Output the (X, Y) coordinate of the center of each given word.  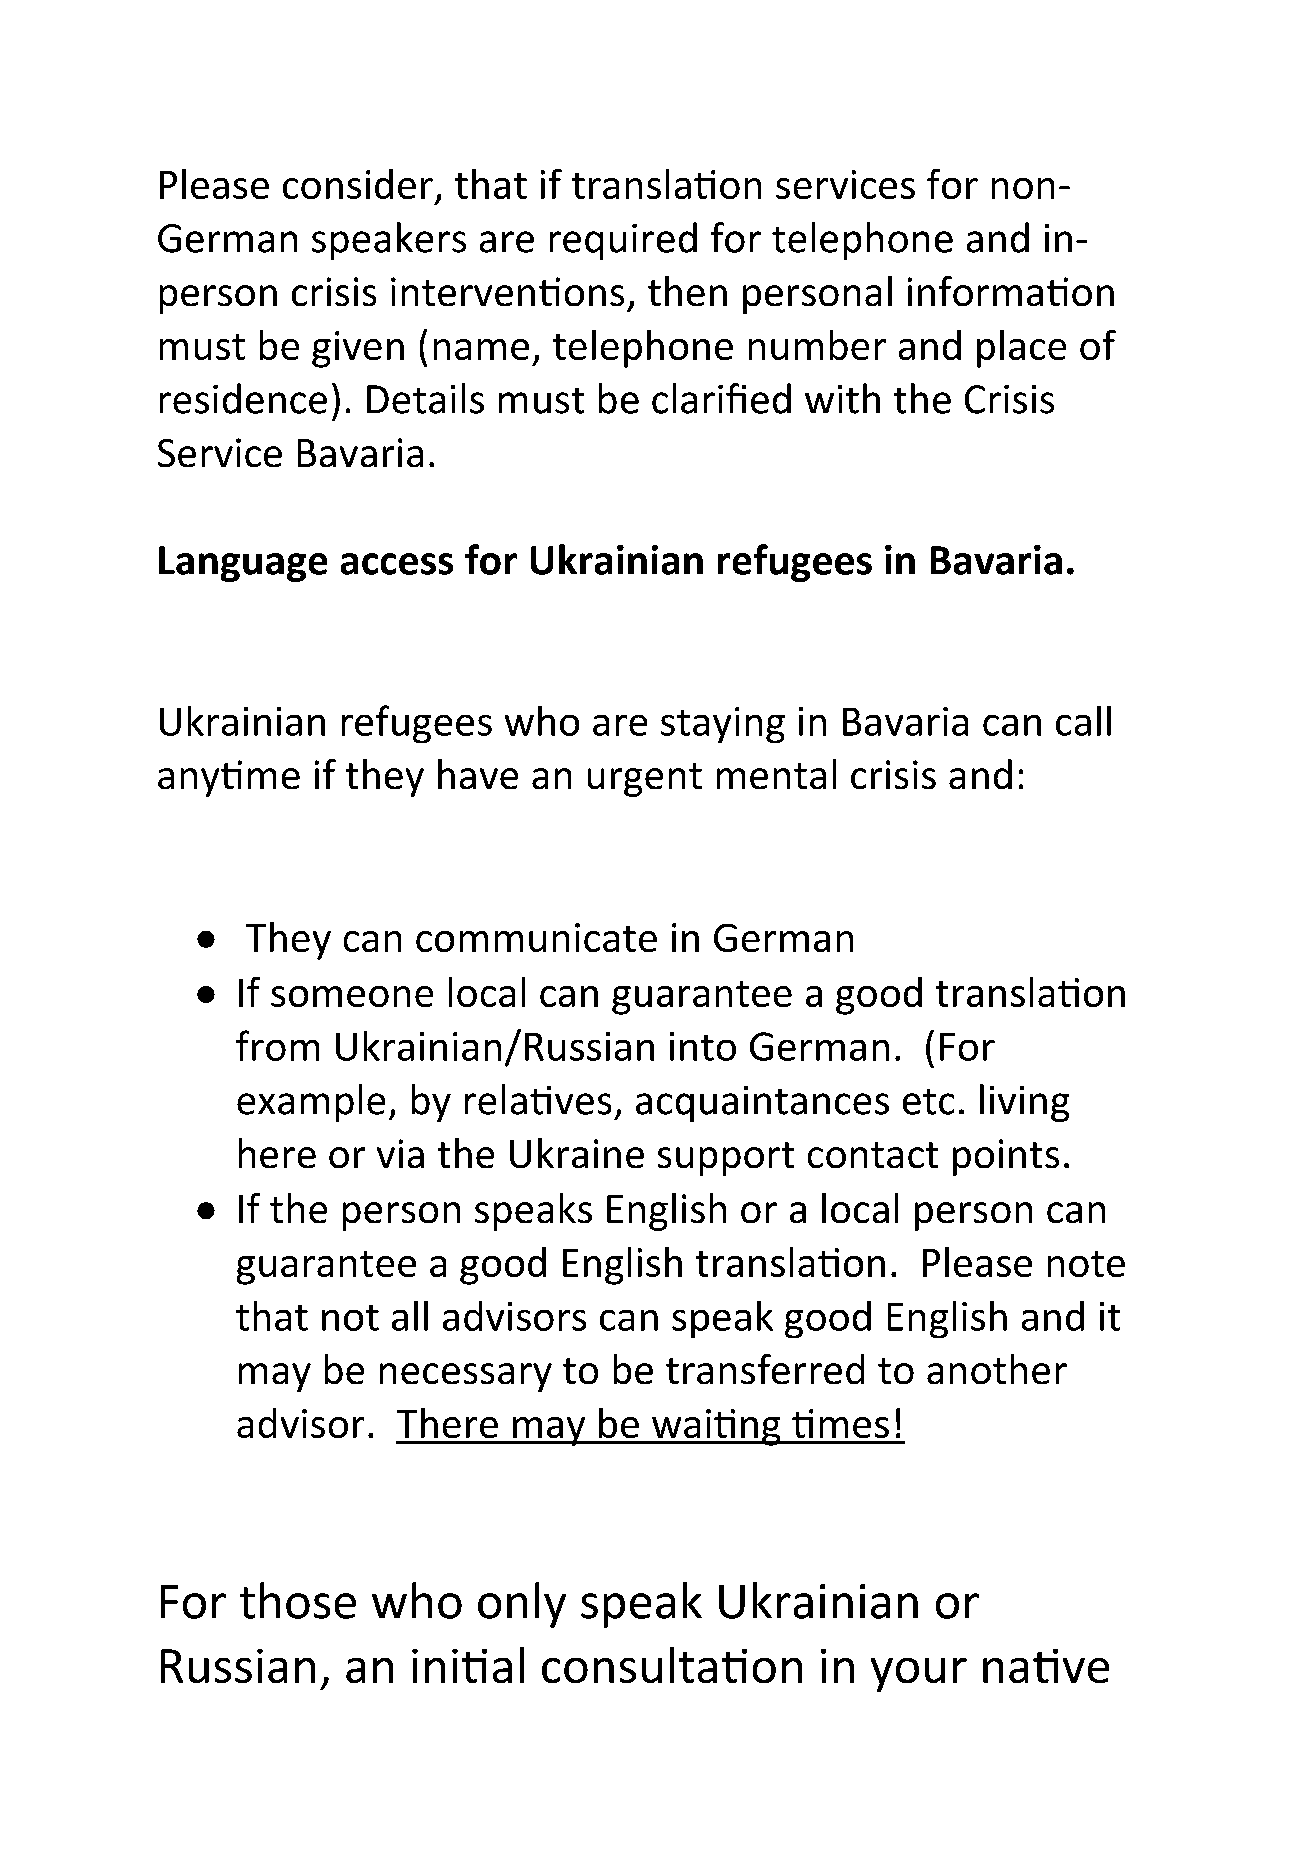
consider (358, 184)
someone (352, 996)
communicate (536, 937)
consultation (672, 1665)
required (623, 241)
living (1024, 1103)
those (298, 1600)
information (1011, 291)
